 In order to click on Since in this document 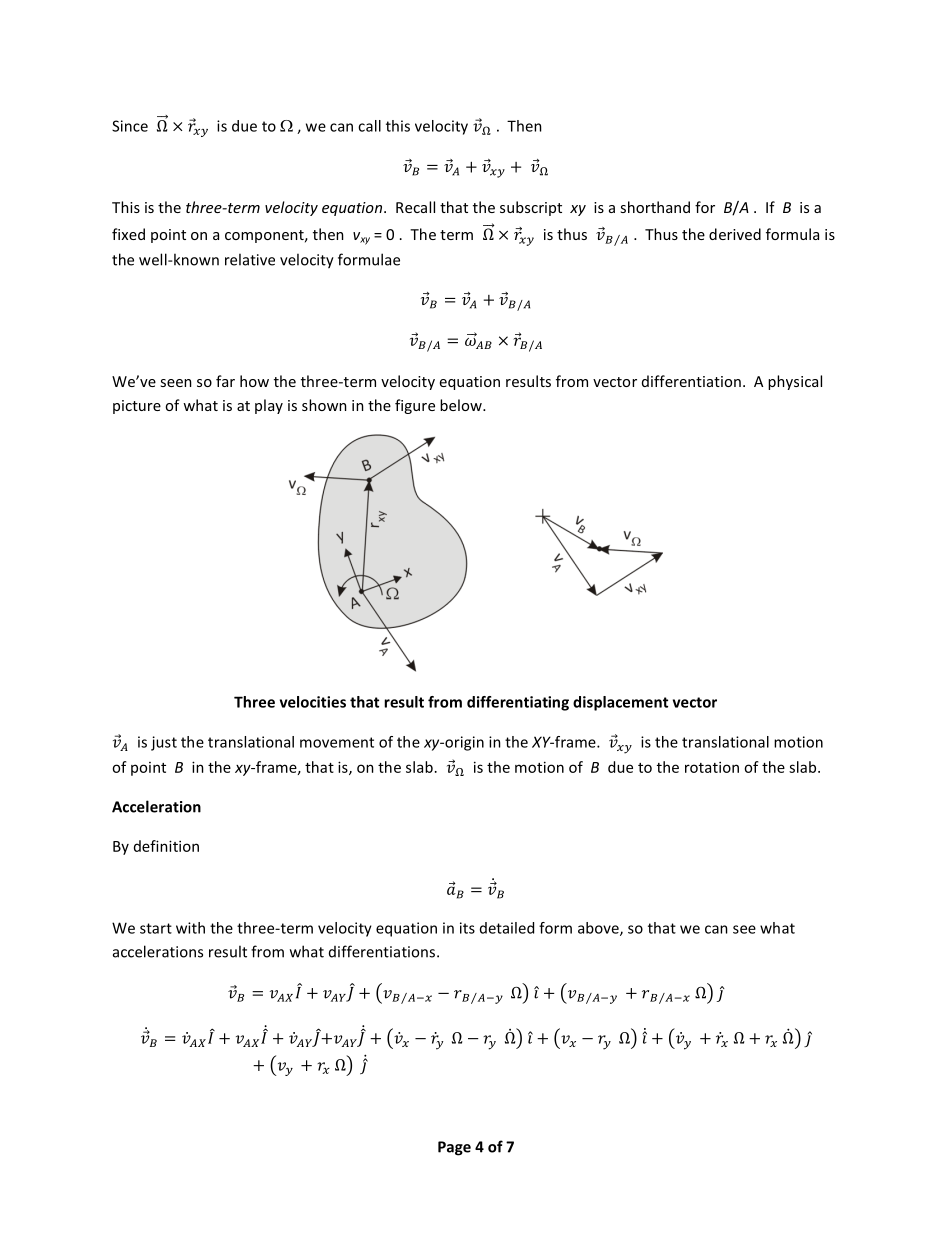, I will do `click(130, 126)`.
